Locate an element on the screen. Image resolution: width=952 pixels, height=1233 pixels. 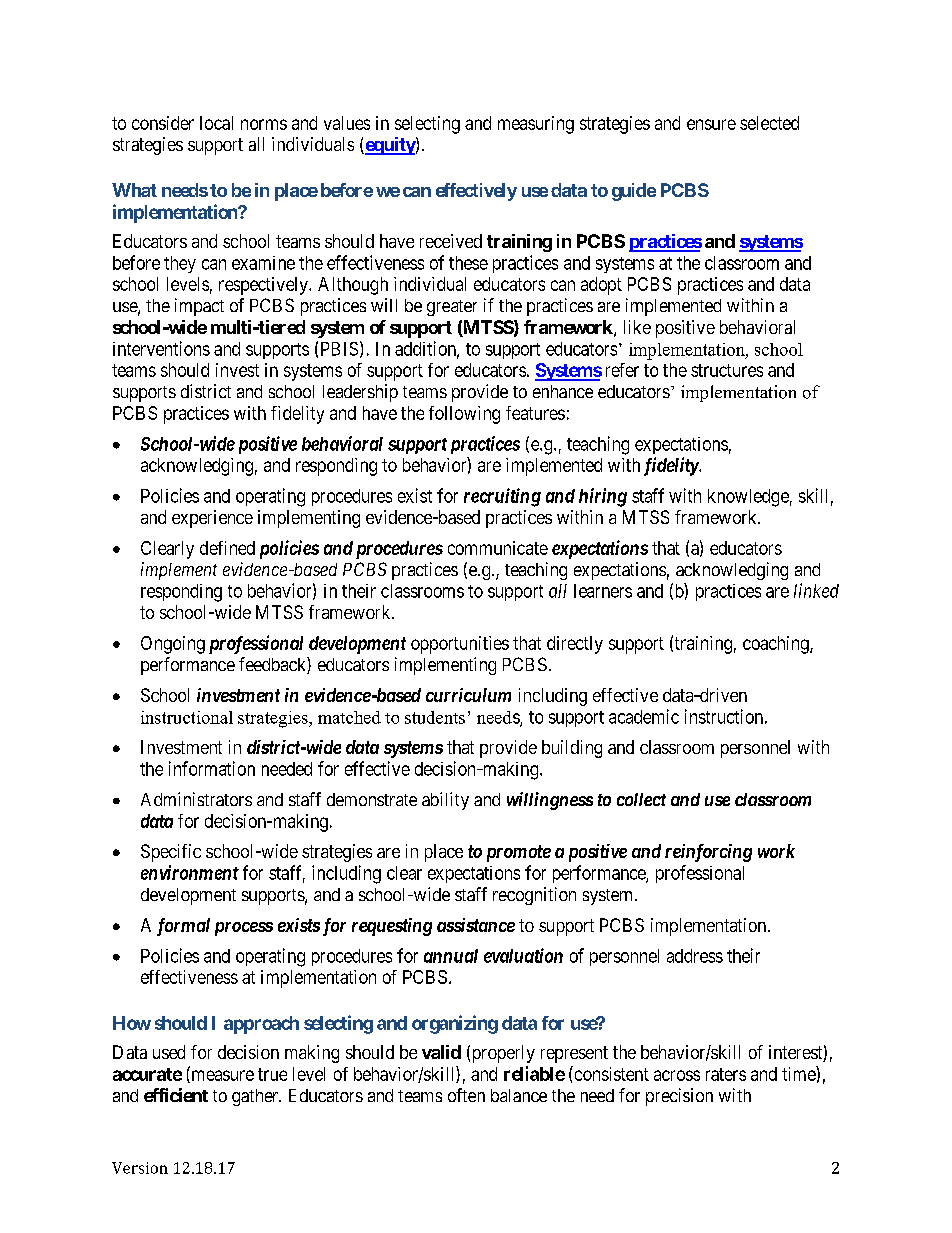
local is located at coordinates (216, 123).
